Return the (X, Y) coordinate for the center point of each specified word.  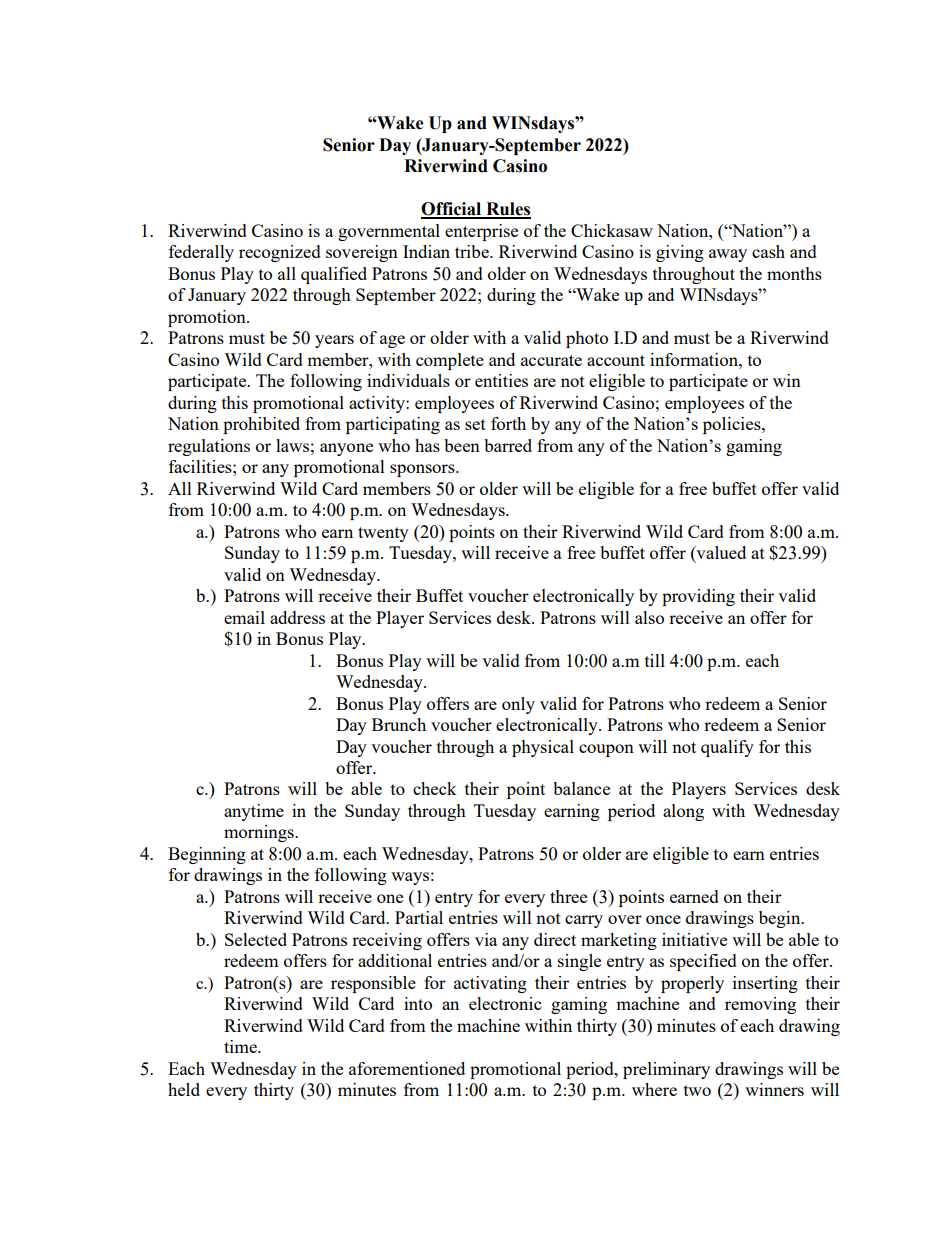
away (728, 255)
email (244, 617)
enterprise (481, 232)
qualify (727, 748)
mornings (260, 833)
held (184, 1089)
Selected (256, 939)
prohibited (261, 425)
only (518, 705)
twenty (383, 534)
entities (501, 380)
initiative (694, 939)
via (486, 939)
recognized (280, 253)
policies (733, 425)
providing (698, 597)
